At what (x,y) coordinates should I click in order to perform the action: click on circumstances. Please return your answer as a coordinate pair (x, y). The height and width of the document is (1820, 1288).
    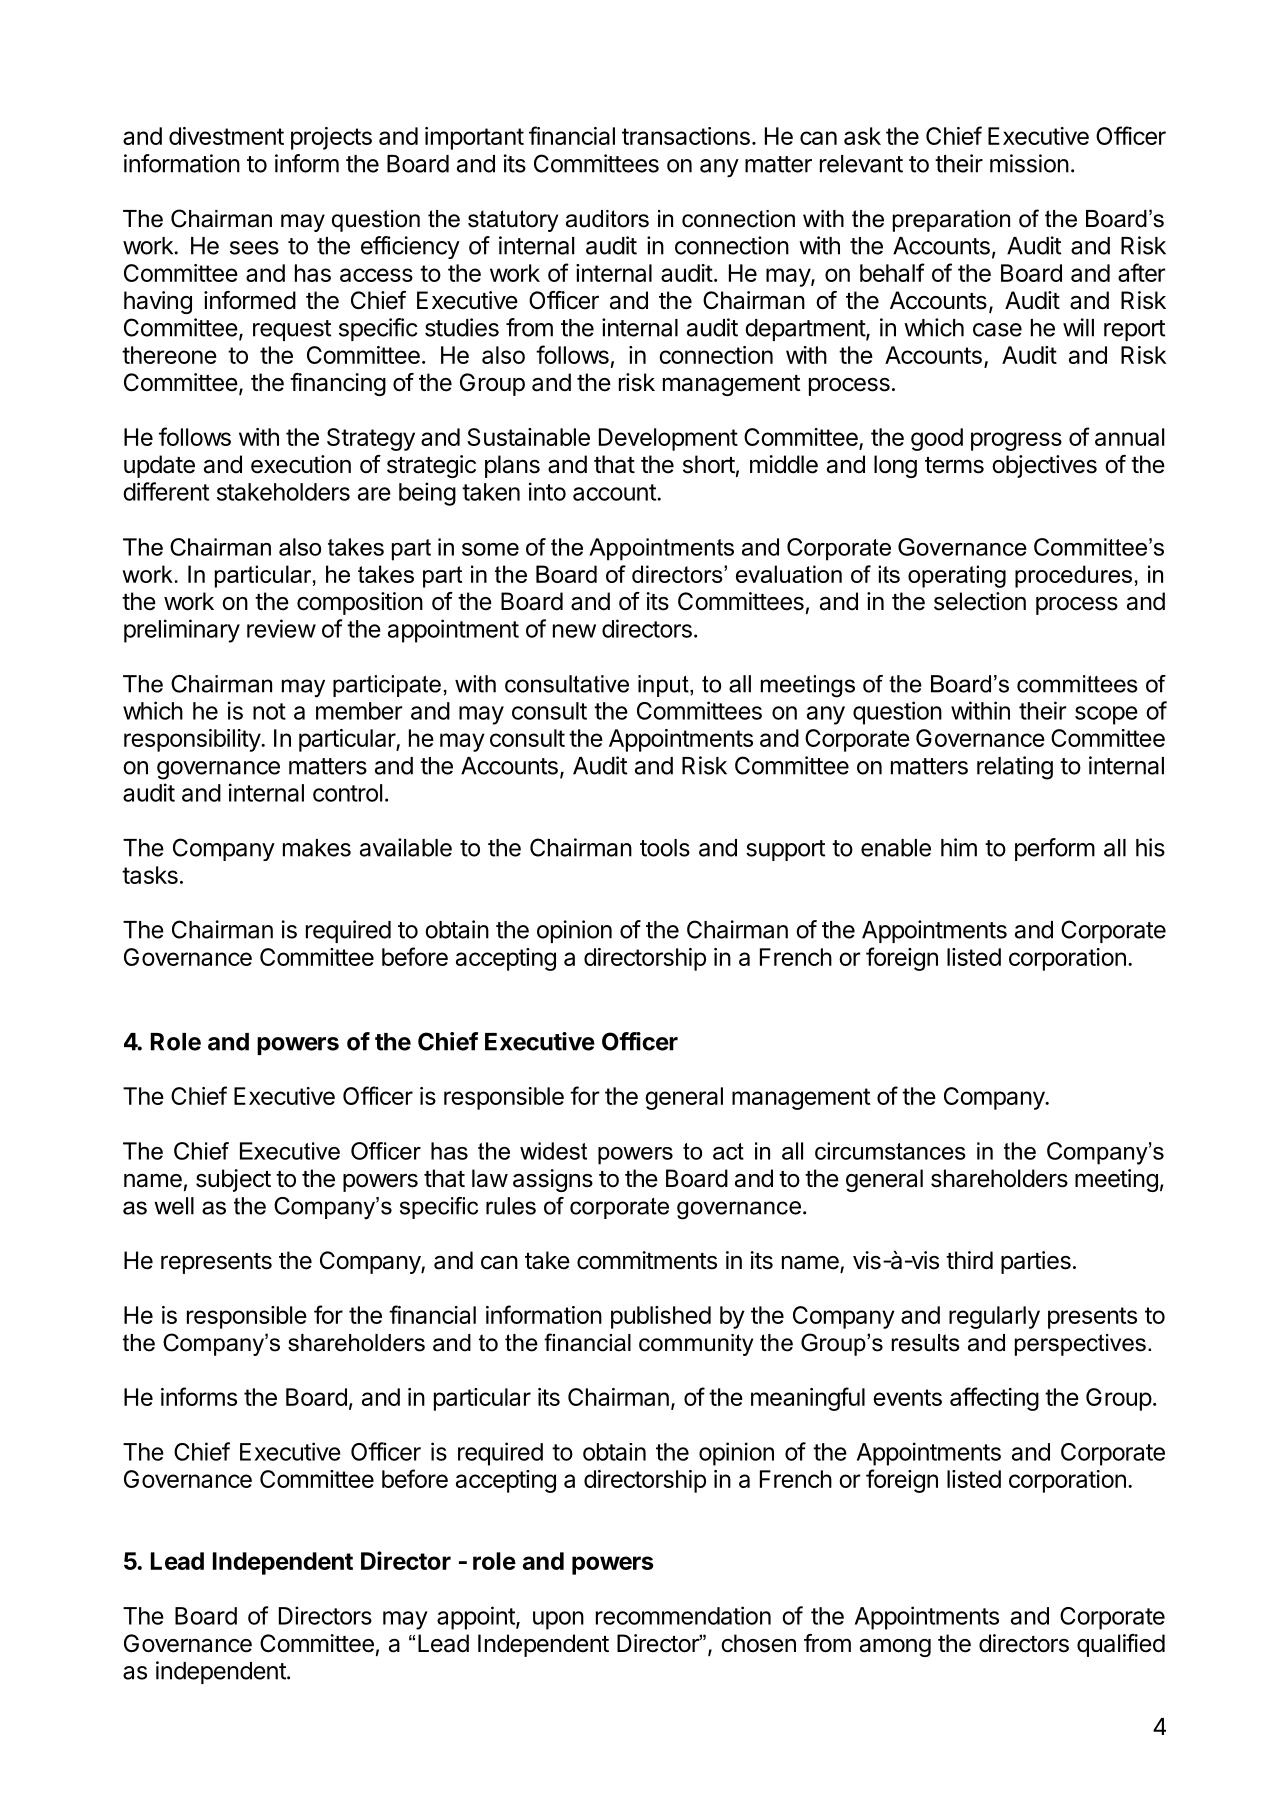
    Looking at the image, I should click on (890, 1151).
